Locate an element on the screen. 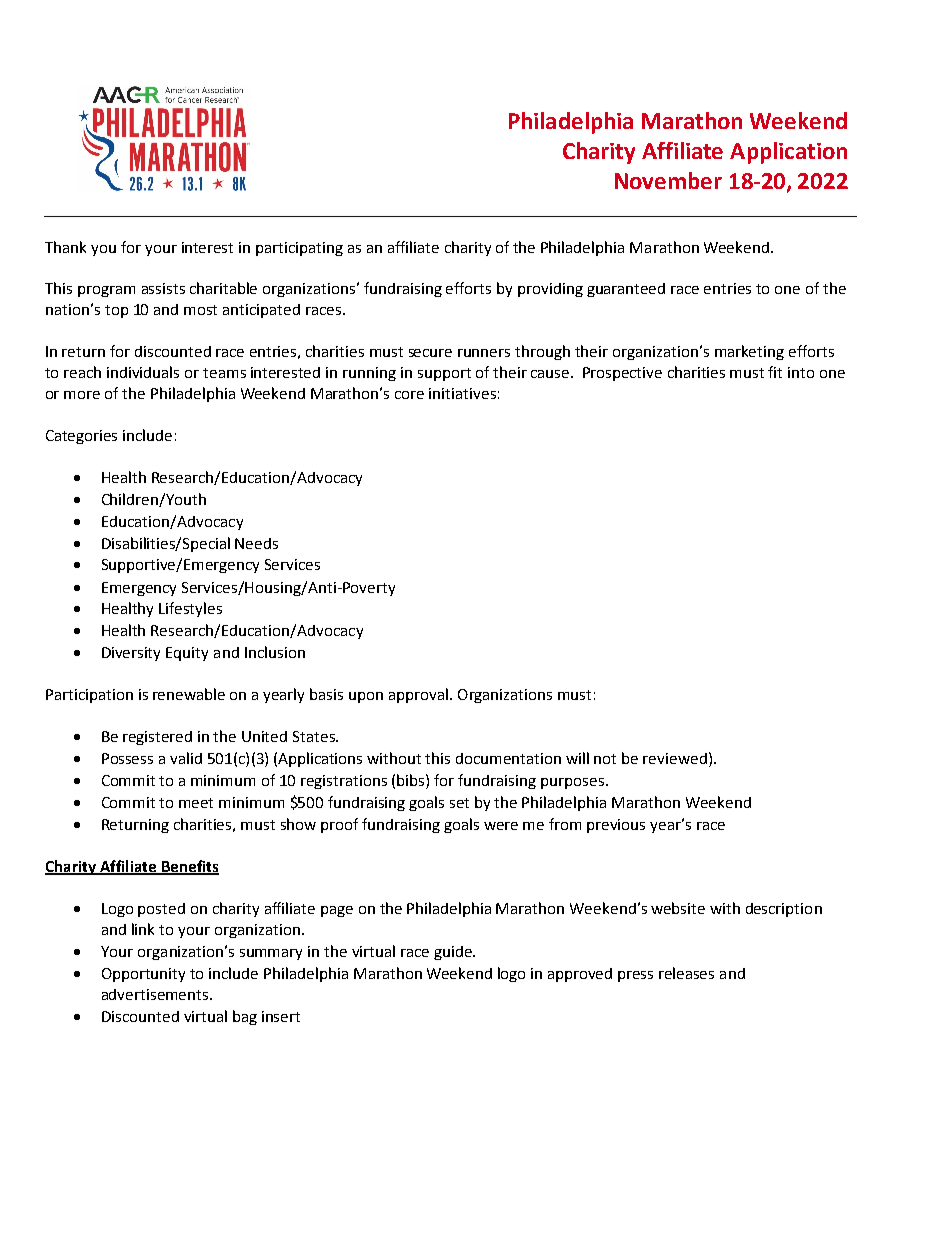 This screenshot has width=952, height=1233. Lifestyles is located at coordinates (190, 609).
